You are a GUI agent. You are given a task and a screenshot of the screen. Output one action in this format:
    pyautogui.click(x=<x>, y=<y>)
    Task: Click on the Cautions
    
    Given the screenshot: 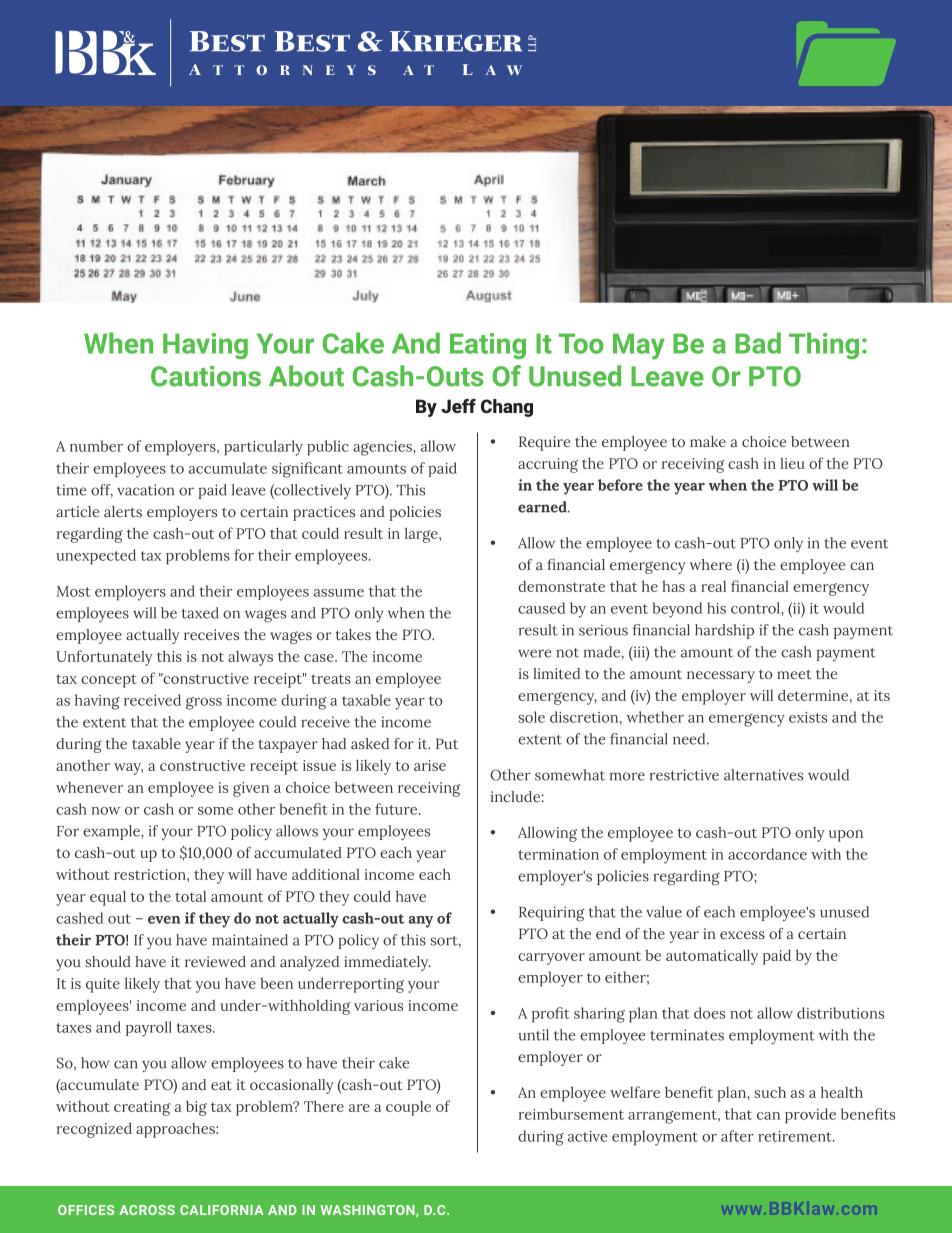 What is the action you would take?
    pyautogui.click(x=206, y=376)
